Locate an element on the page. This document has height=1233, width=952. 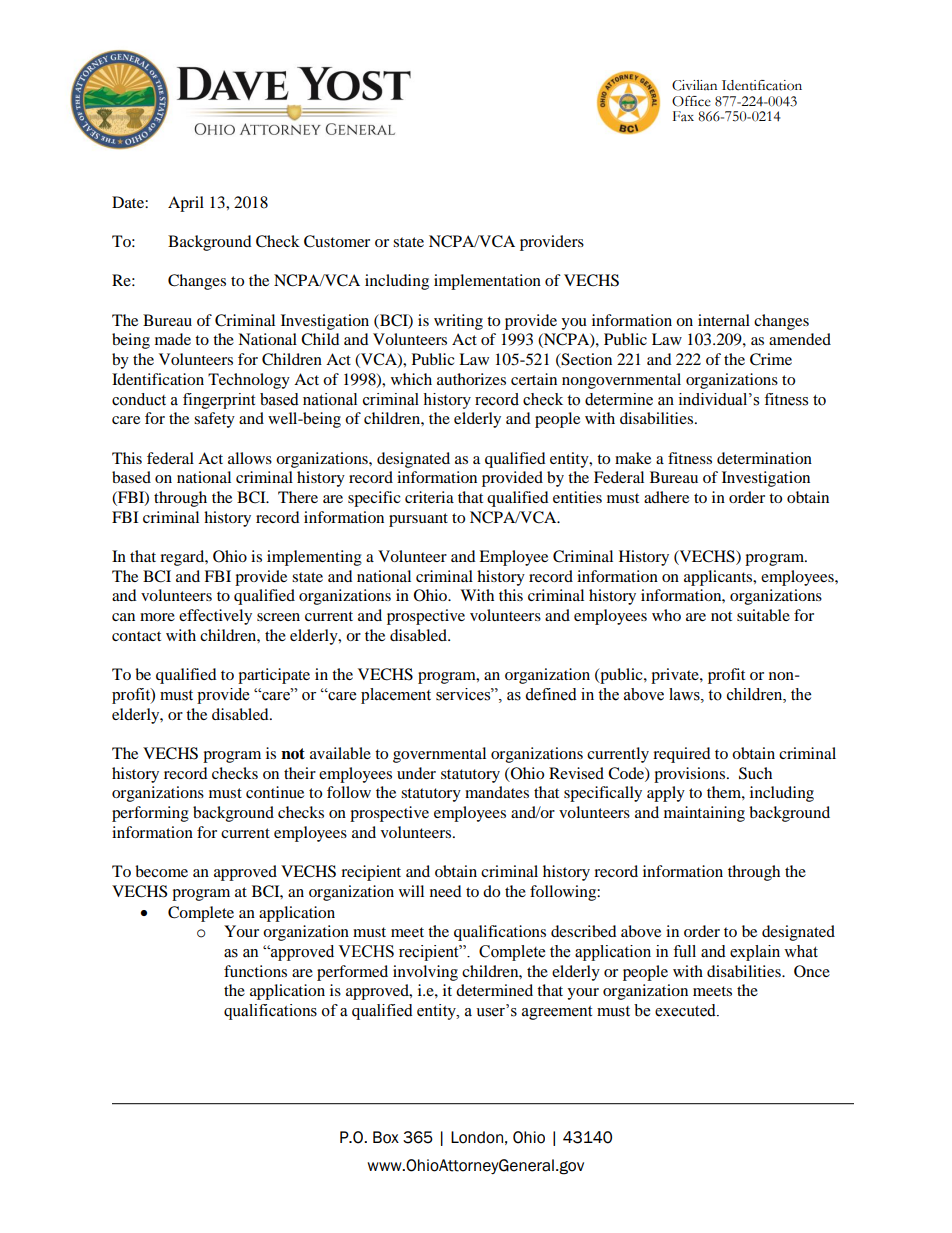
executed is located at coordinates (686, 1010).
